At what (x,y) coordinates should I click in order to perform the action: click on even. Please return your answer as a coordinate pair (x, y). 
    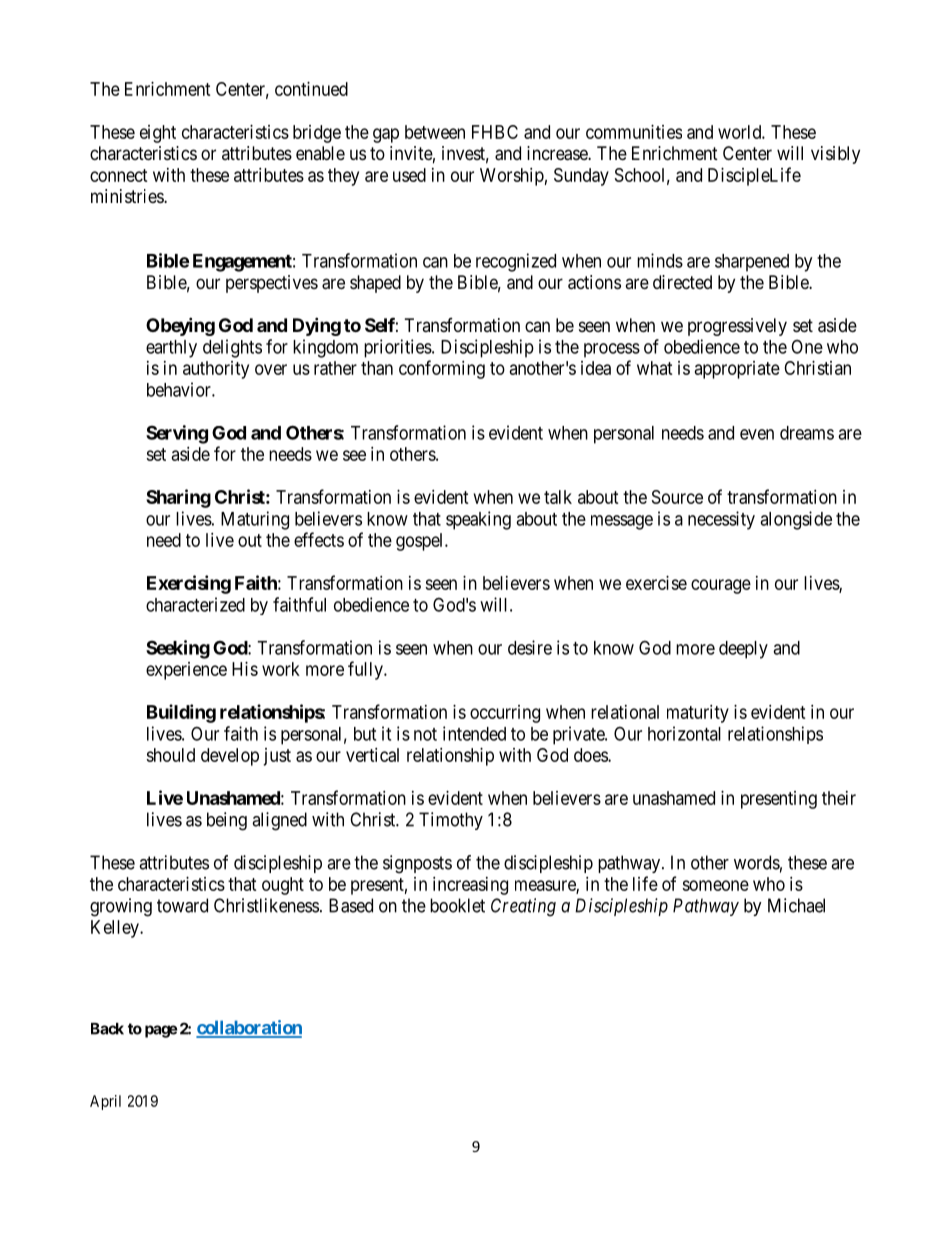
    Looking at the image, I should click on (757, 434).
